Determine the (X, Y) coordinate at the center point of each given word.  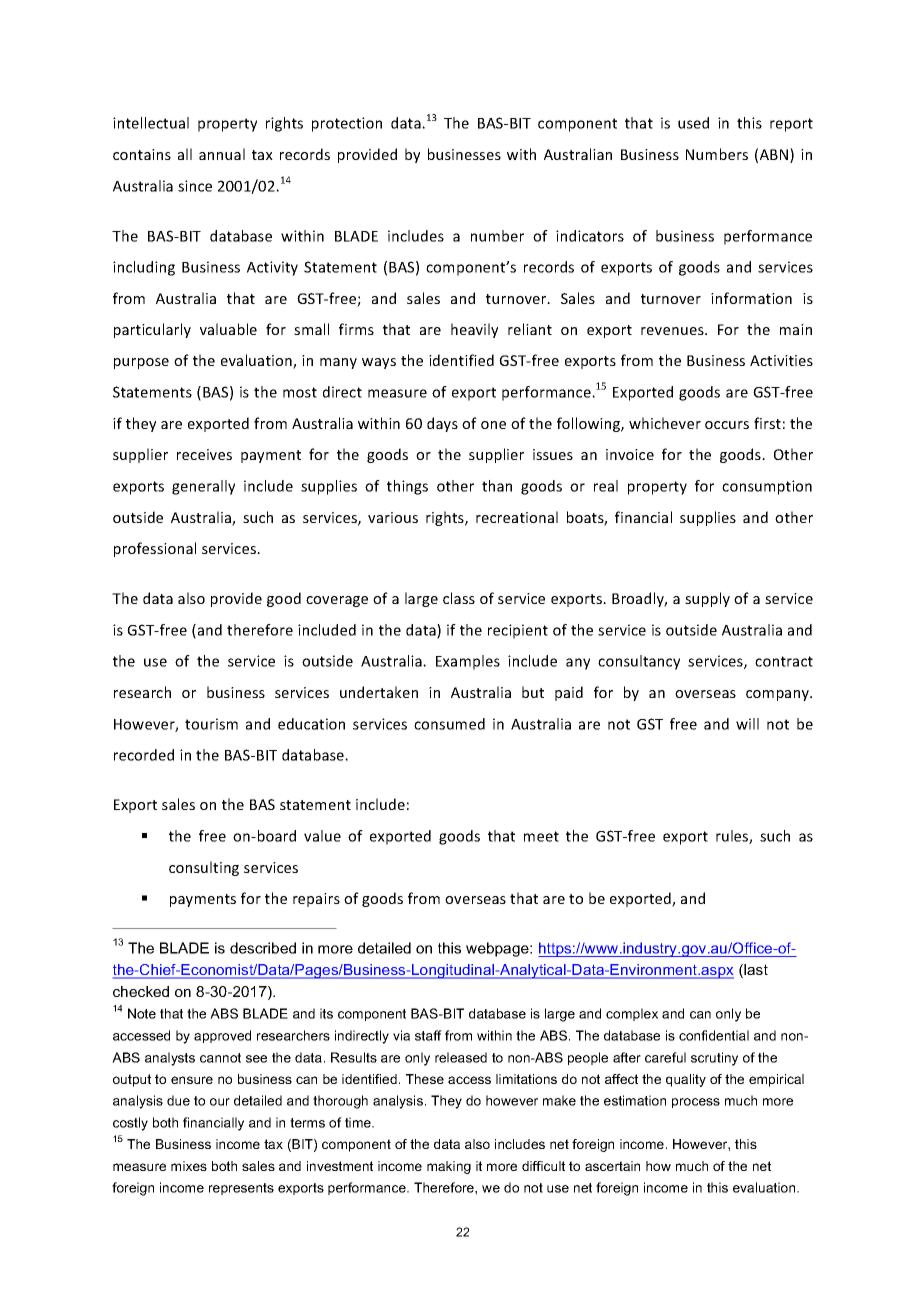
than (497, 486)
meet (541, 836)
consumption (767, 487)
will (747, 724)
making (449, 1167)
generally (203, 487)
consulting (204, 868)
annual (222, 154)
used (693, 123)
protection (347, 124)
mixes (189, 1166)
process (696, 1103)
